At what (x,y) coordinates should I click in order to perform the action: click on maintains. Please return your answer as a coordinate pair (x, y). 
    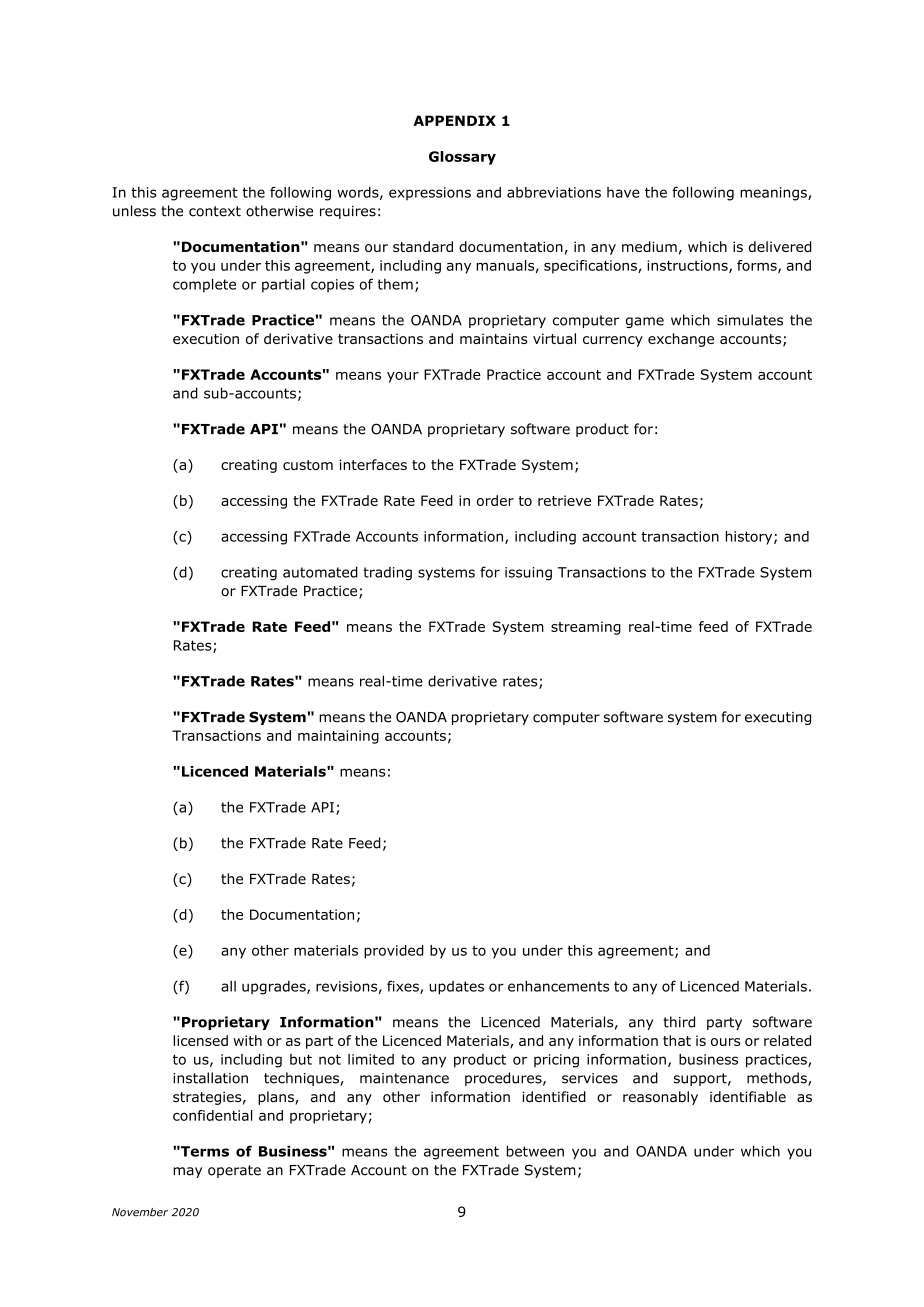
    Looking at the image, I should click on (494, 338).
